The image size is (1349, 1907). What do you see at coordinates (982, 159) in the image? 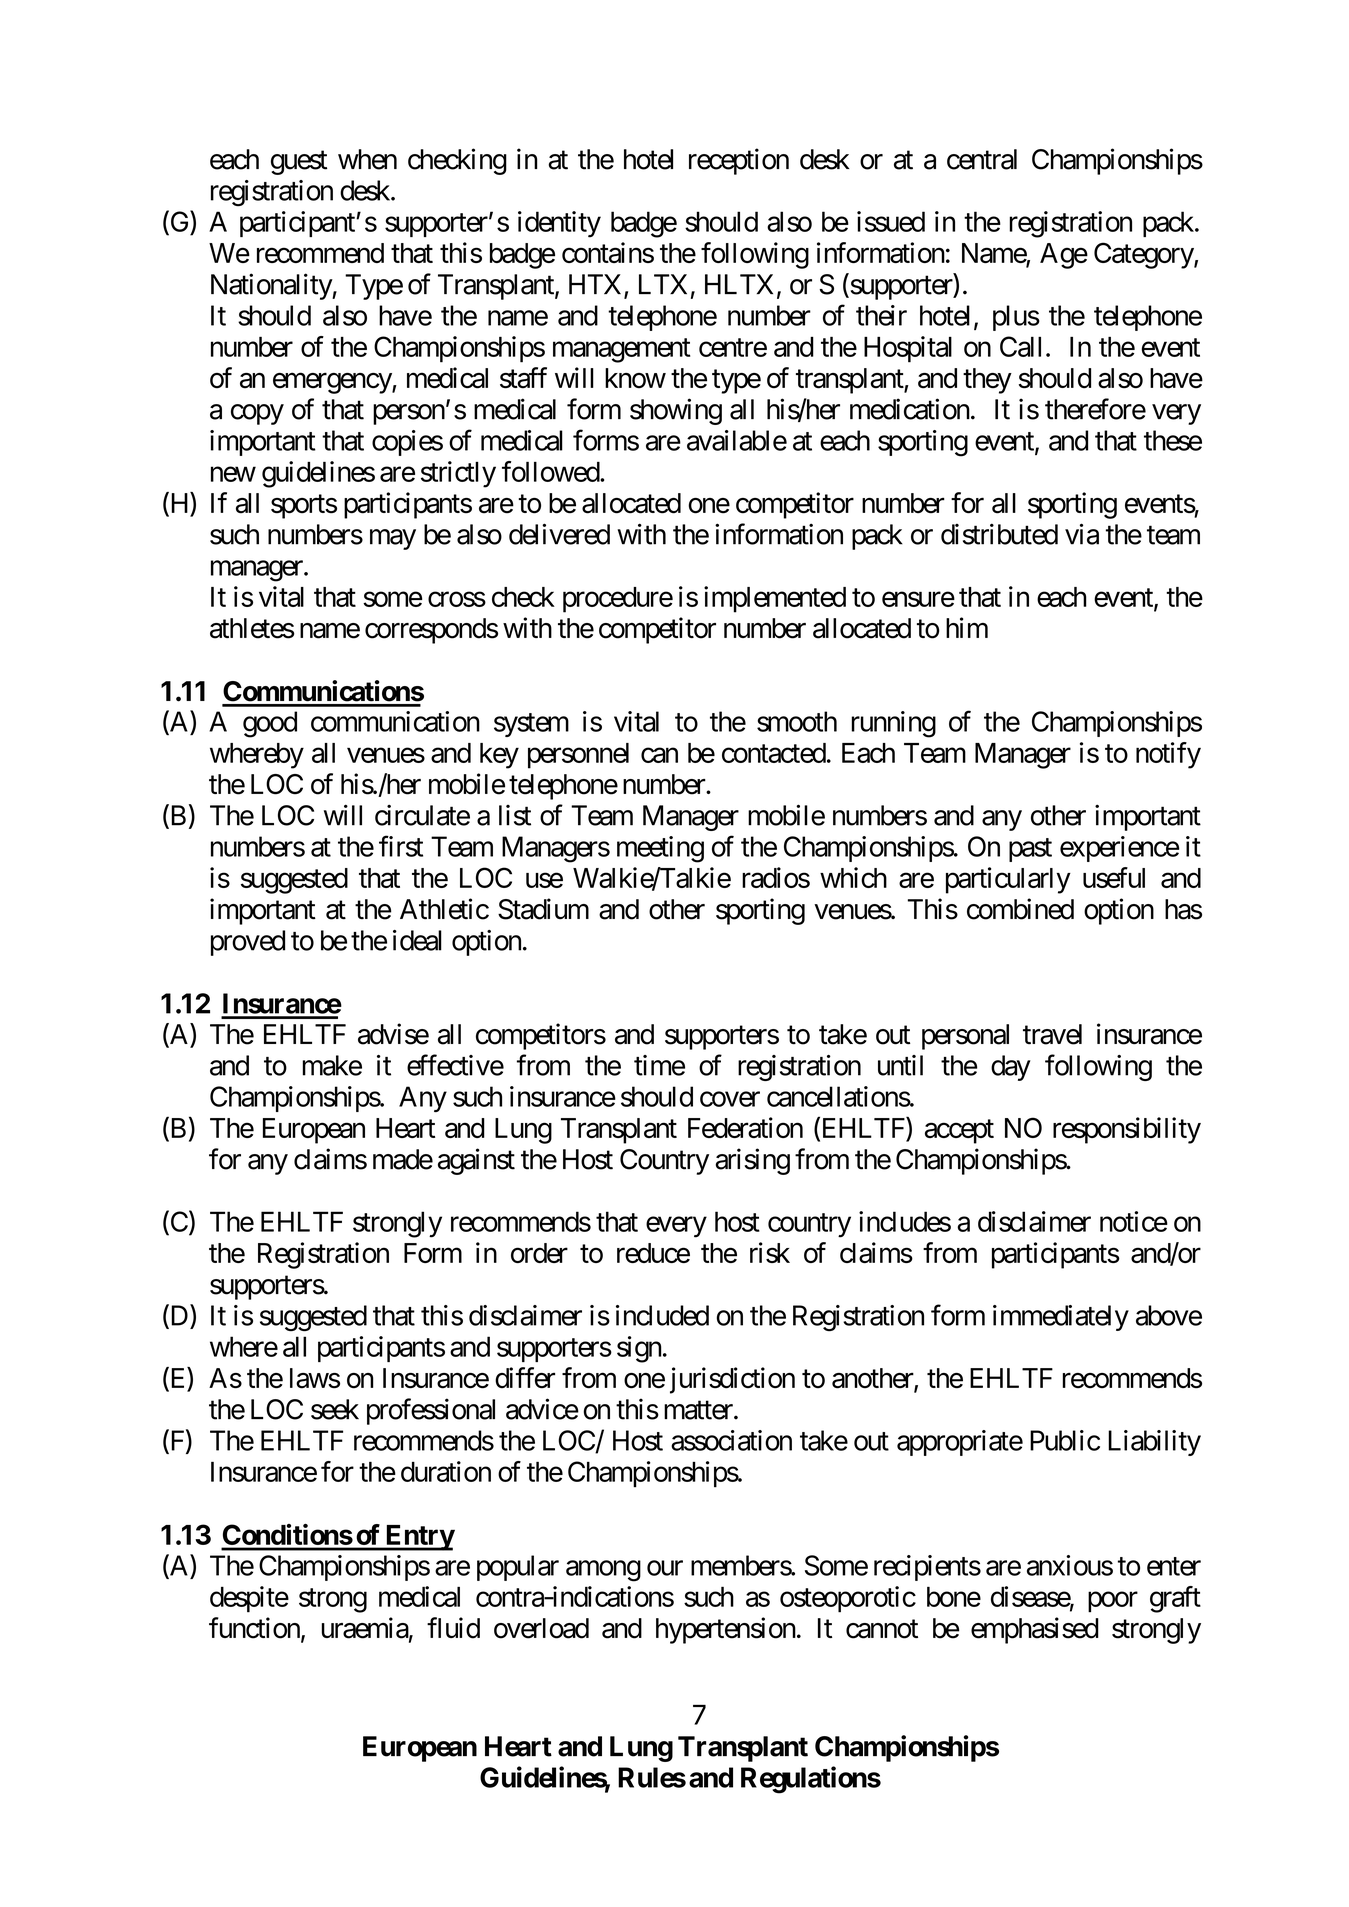
I see `central` at bounding box center [982, 159].
